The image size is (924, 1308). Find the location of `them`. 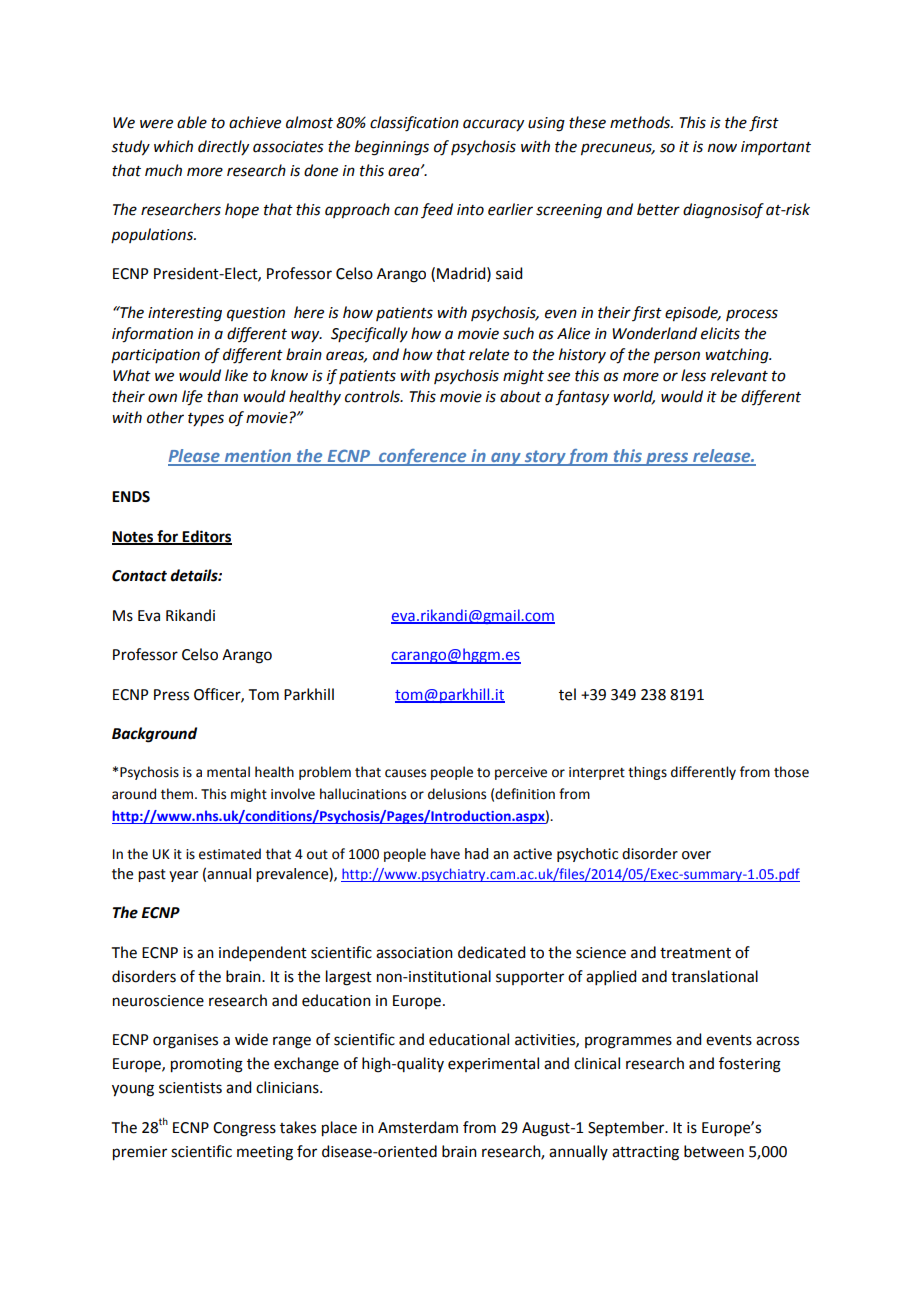

them is located at coordinates (178, 794).
